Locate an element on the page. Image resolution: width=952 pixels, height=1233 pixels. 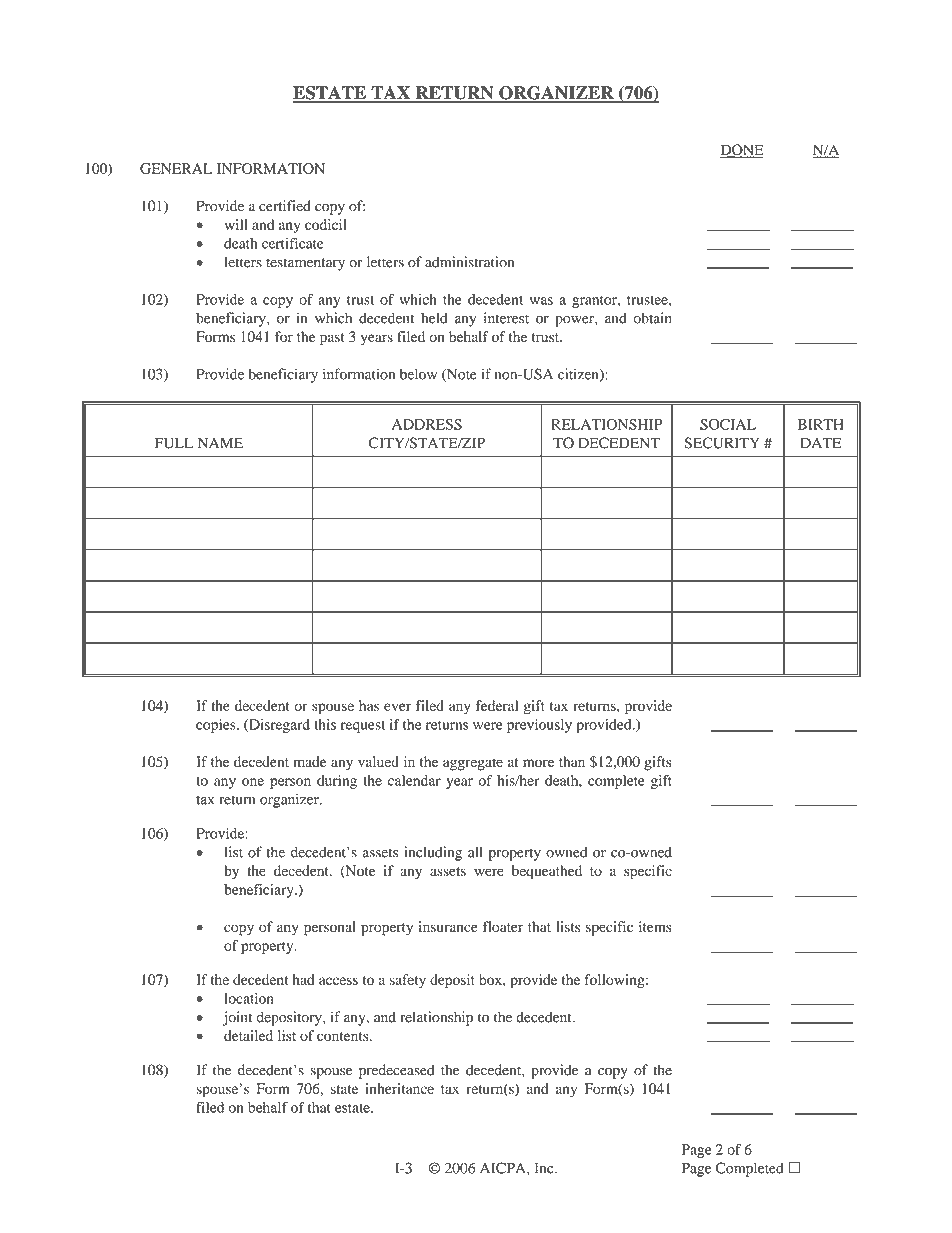
inheritance is located at coordinates (399, 1088).
